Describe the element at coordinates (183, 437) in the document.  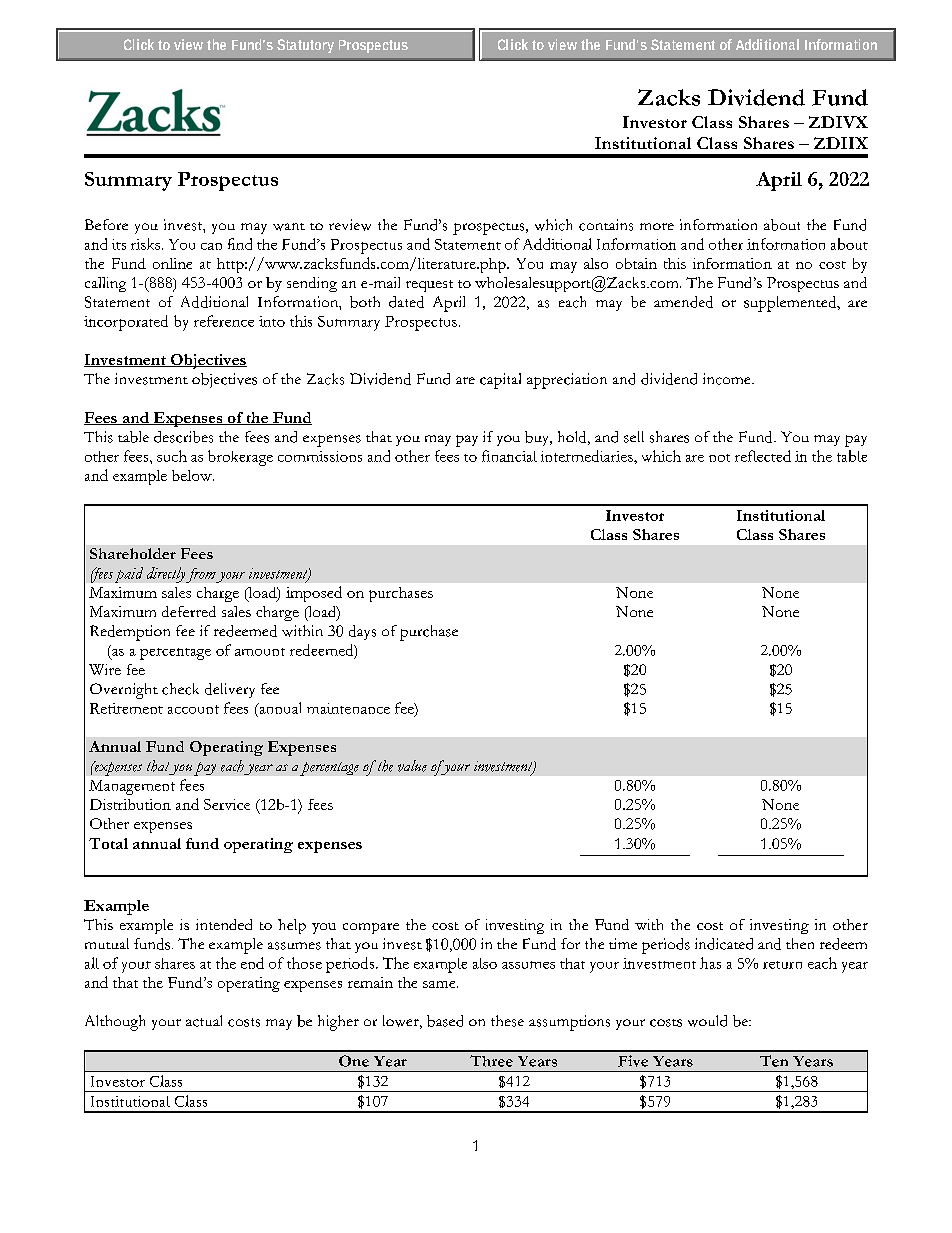
I see `describes` at that location.
